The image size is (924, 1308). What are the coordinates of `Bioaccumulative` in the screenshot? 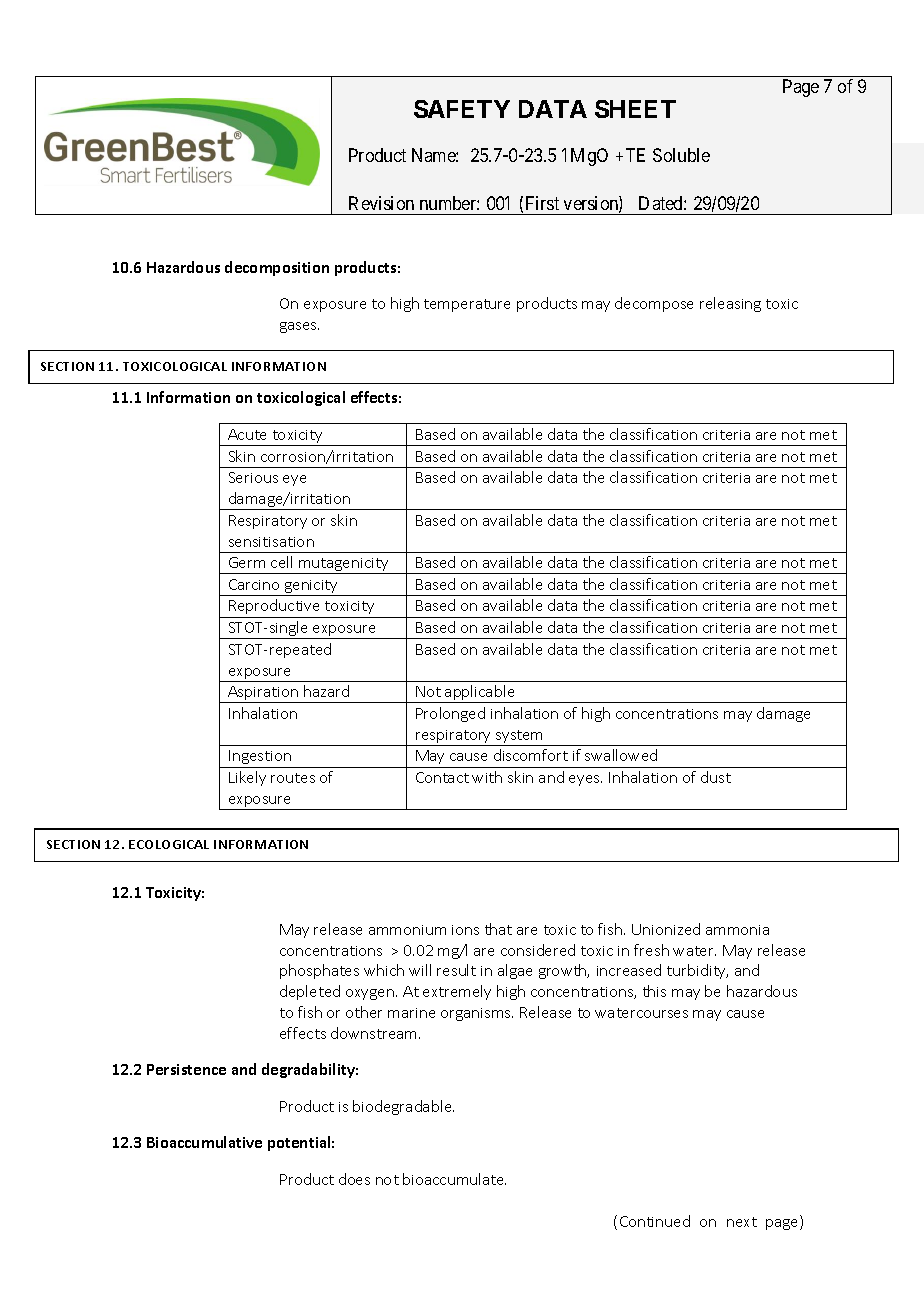 It's located at (204, 1142).
